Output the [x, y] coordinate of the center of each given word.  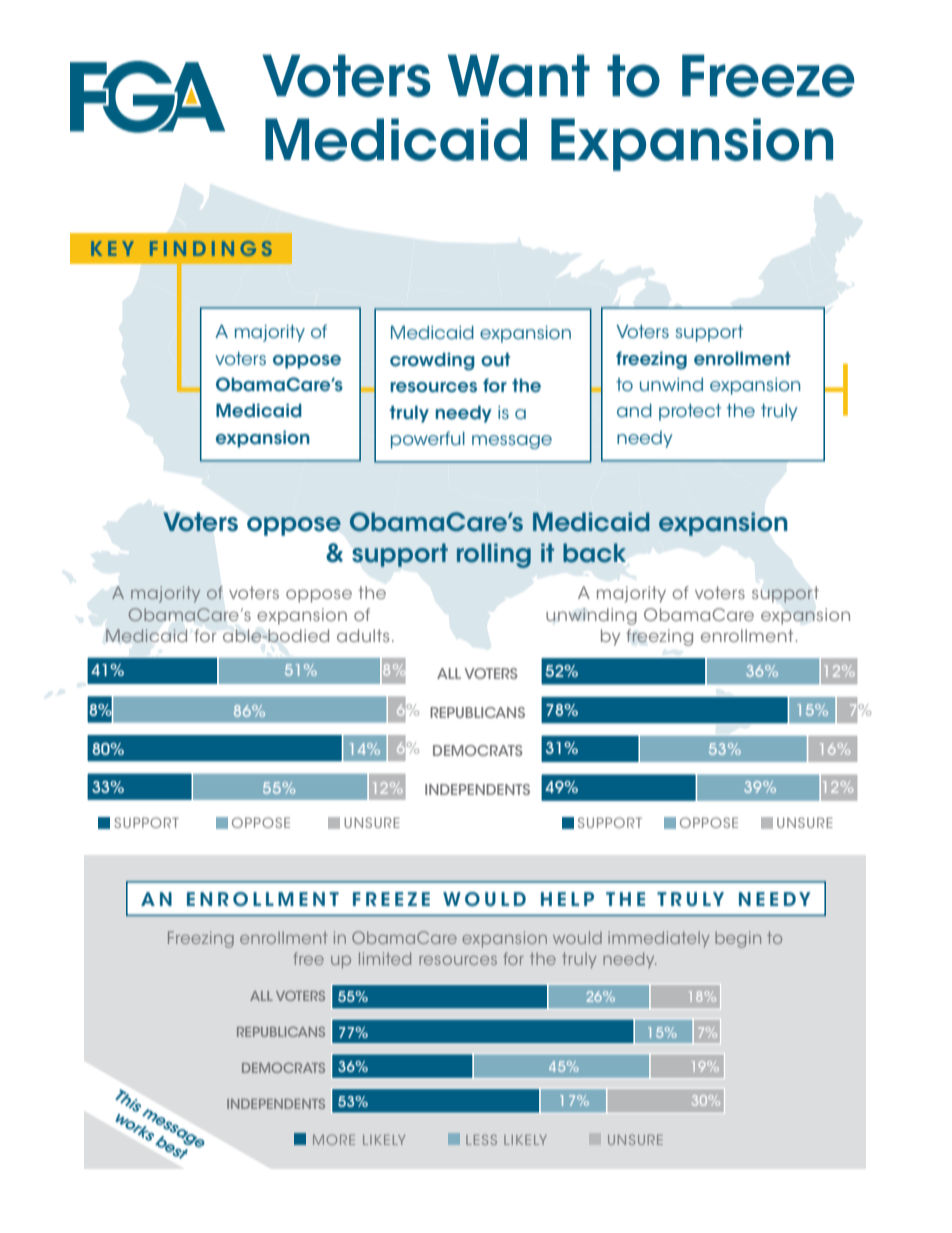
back [594, 553]
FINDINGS [211, 248]
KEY [112, 248]
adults [363, 635]
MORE [334, 1139]
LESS [481, 1139]
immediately [658, 939]
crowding [432, 362]
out [495, 359]
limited [385, 958]
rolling [494, 555]
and [634, 410]
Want [519, 75]
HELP [567, 899]
